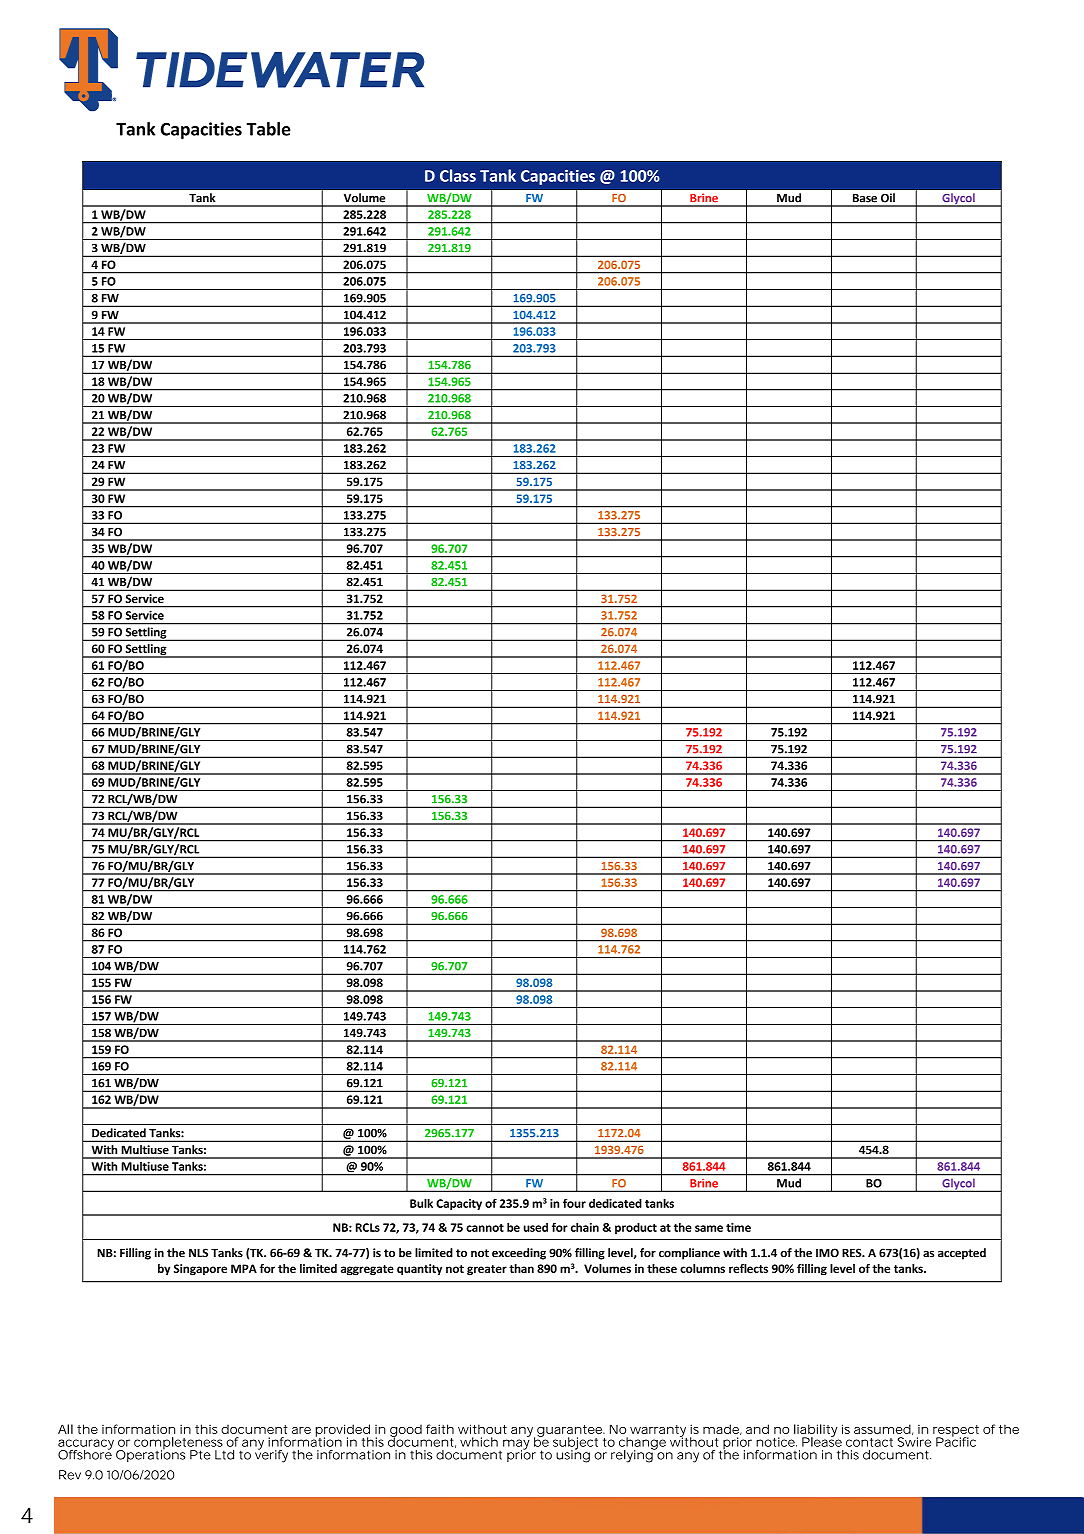 This screenshot has height=1534, width=1084. I want to click on four, so click(574, 1203).
